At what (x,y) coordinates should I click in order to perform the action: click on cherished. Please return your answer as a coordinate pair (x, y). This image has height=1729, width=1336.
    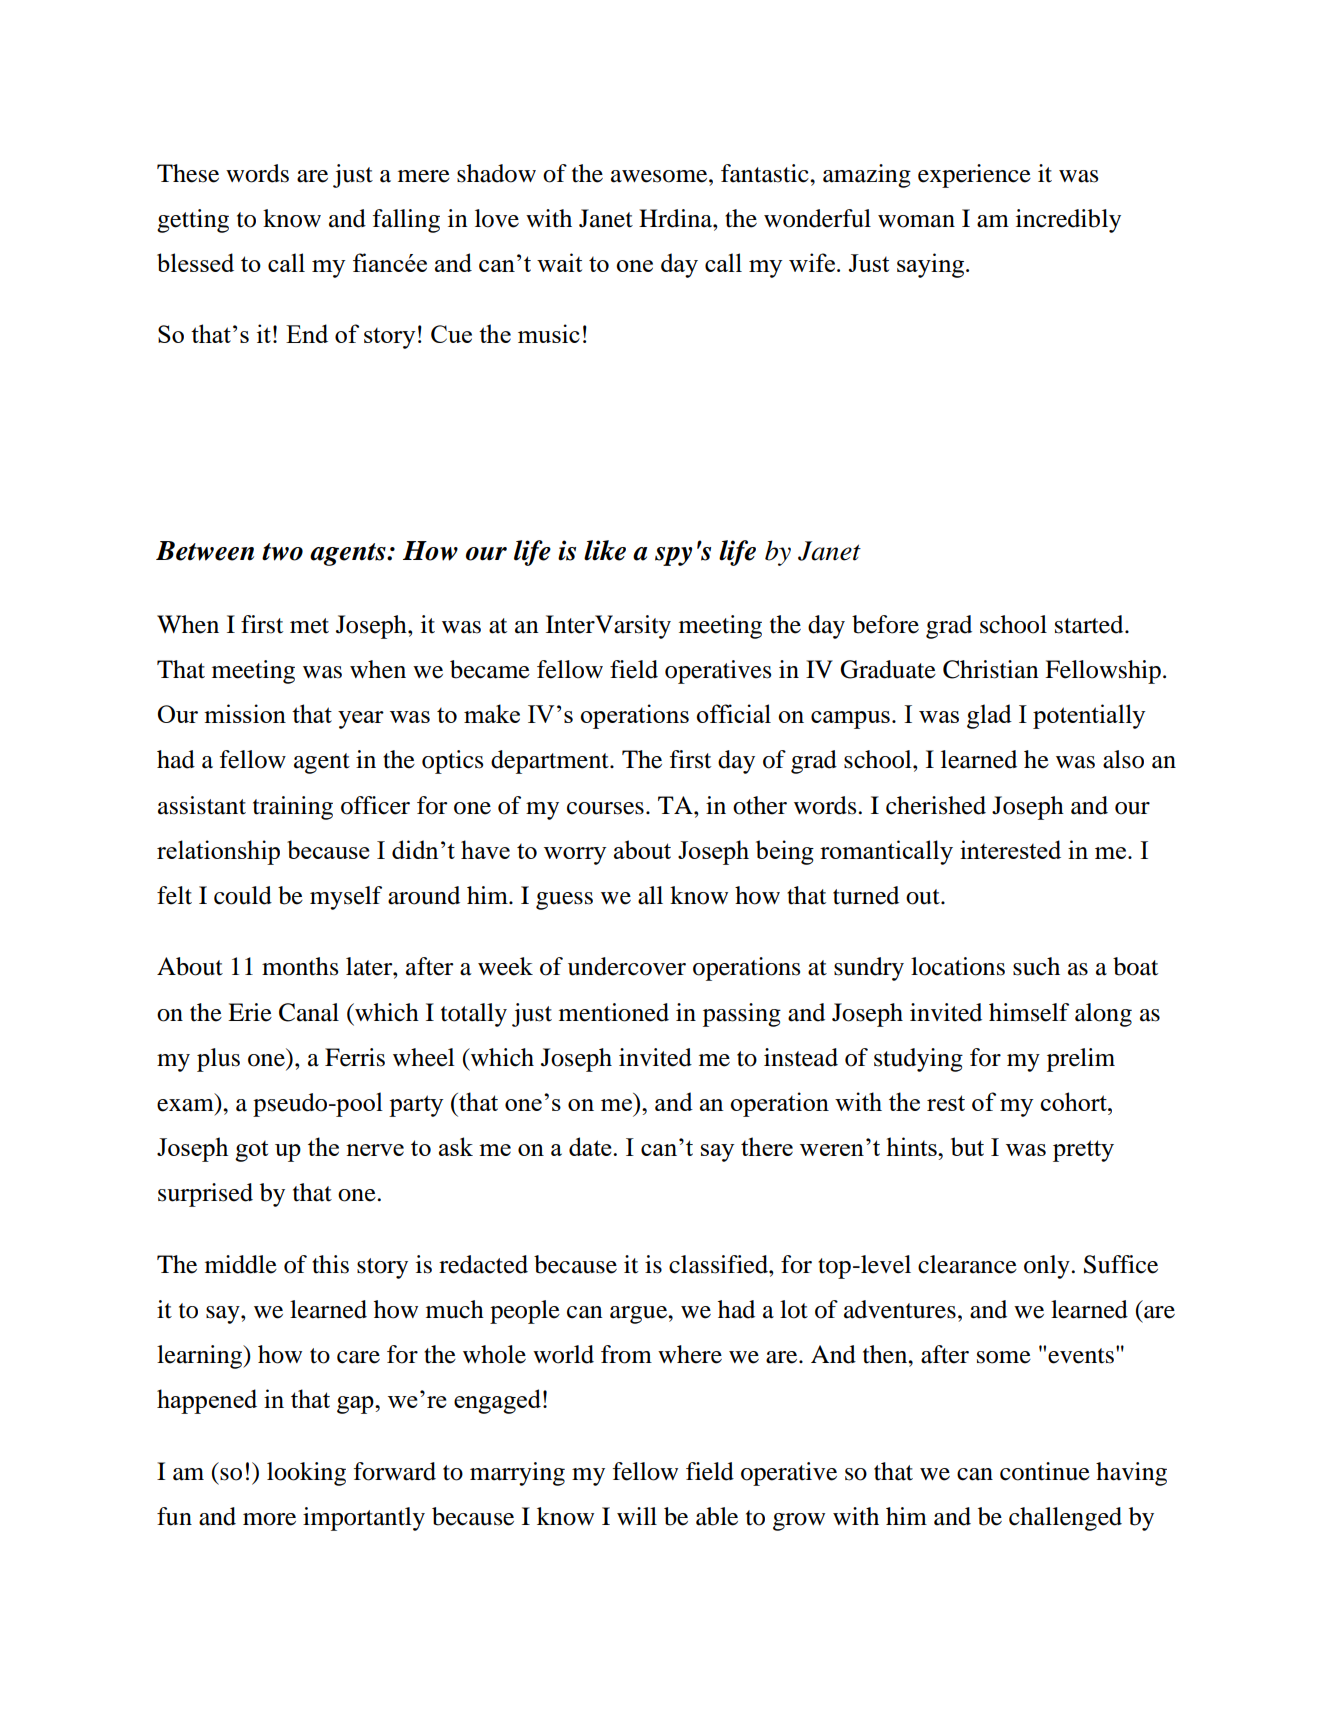
    Looking at the image, I should click on (936, 805).
